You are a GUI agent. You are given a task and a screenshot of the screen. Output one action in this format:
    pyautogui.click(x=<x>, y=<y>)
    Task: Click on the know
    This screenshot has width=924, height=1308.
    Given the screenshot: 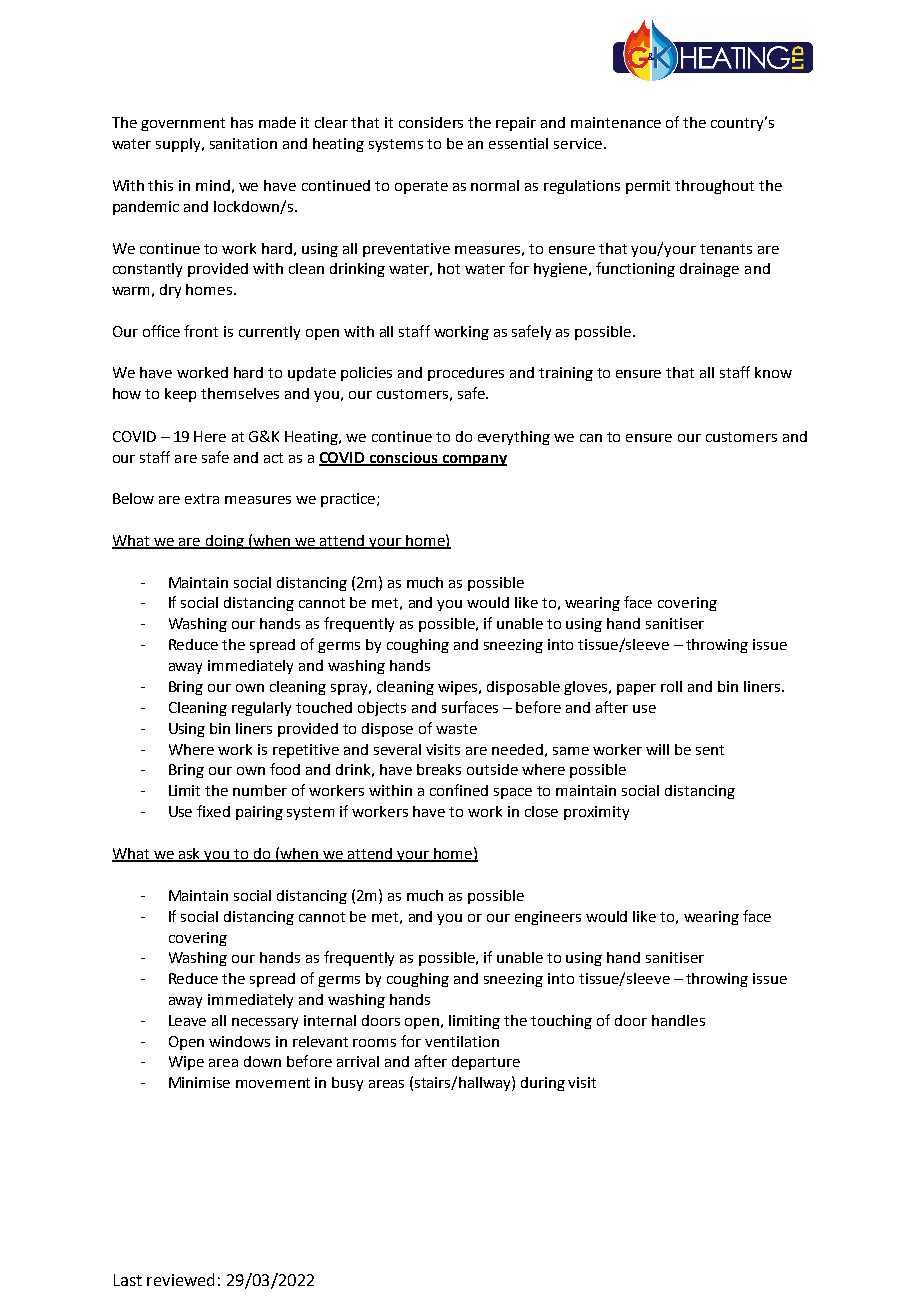 What is the action you would take?
    pyautogui.click(x=773, y=372)
